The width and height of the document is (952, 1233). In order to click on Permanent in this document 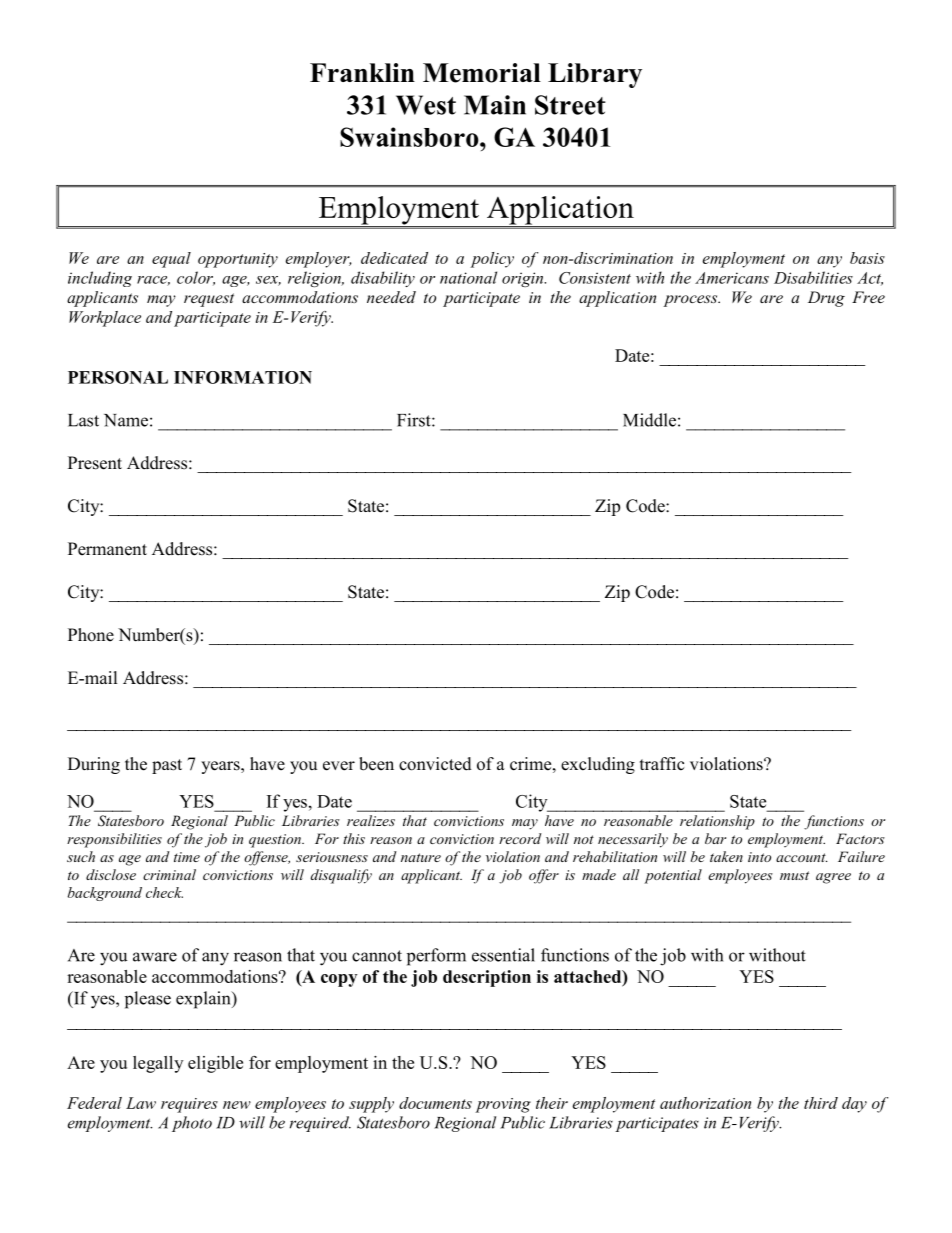, I will do `click(107, 549)`.
